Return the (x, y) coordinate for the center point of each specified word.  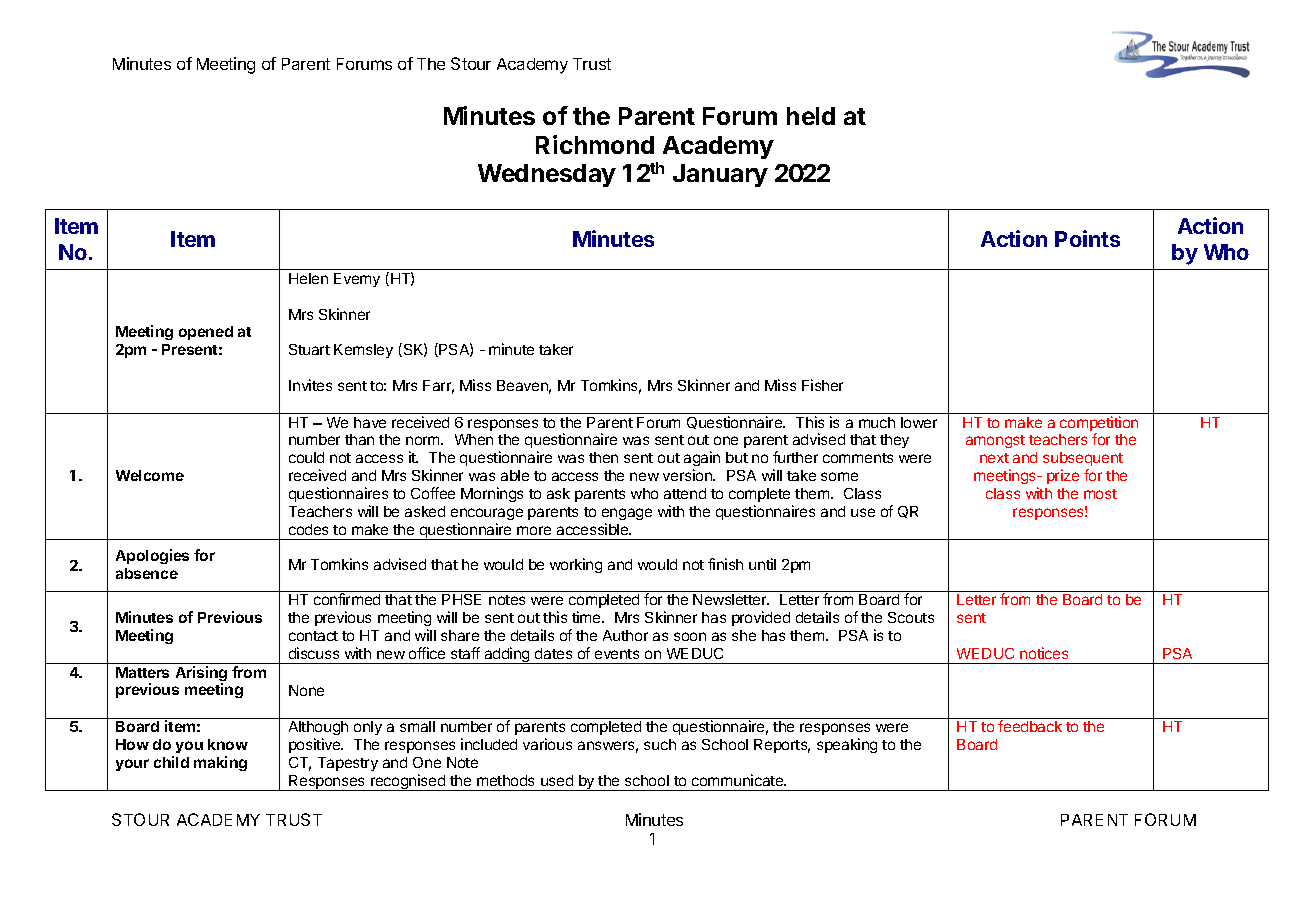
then (603, 457)
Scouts (911, 617)
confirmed (347, 599)
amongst (995, 441)
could (306, 457)
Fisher (822, 385)
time (587, 617)
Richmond (595, 144)
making (220, 763)
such (660, 744)
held (811, 116)
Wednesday (547, 175)
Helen (308, 278)
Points (1087, 238)
